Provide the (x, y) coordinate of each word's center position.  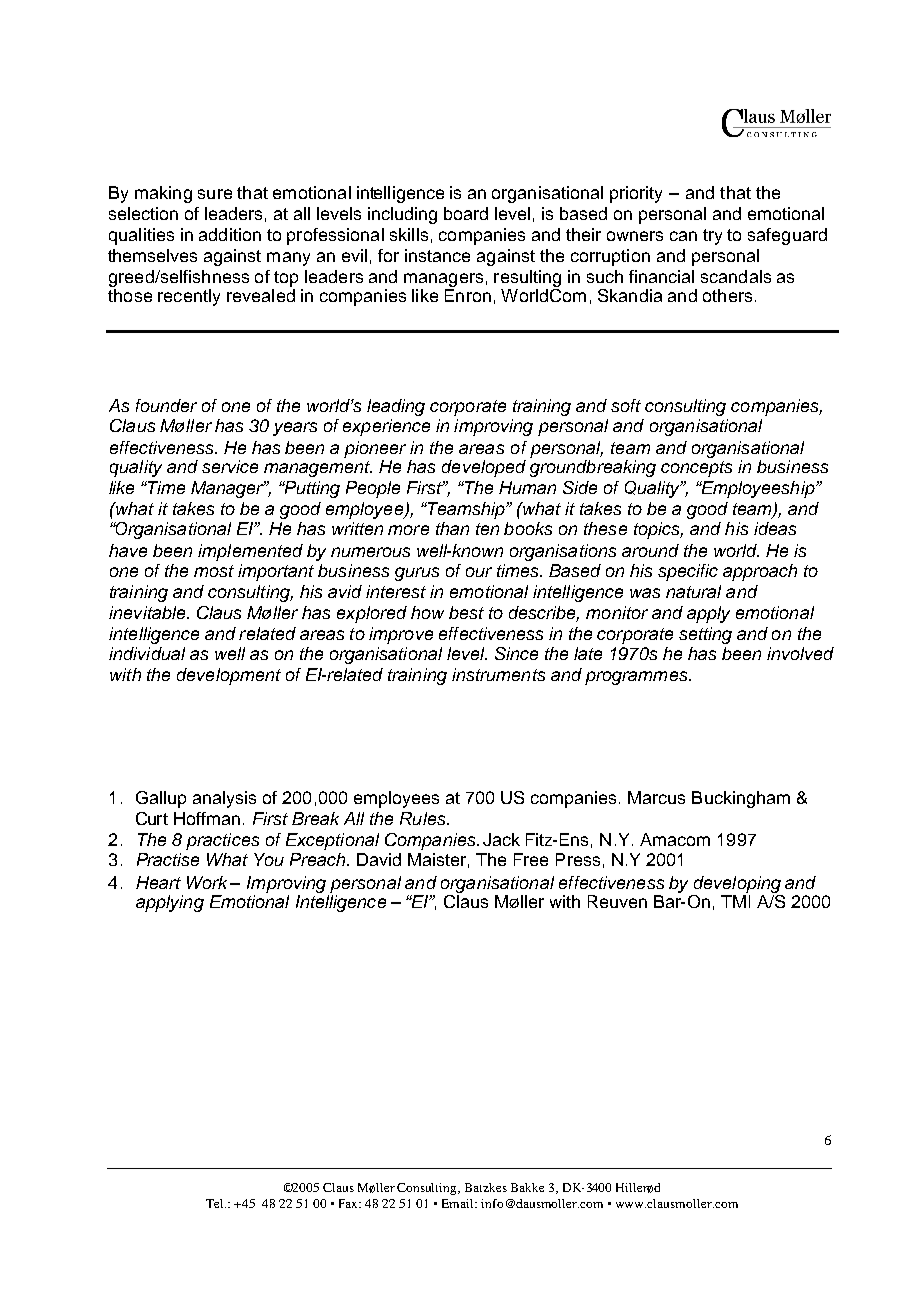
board (466, 213)
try (712, 237)
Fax (350, 1203)
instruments (498, 674)
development (229, 676)
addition (230, 234)
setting (705, 635)
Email (459, 1203)
